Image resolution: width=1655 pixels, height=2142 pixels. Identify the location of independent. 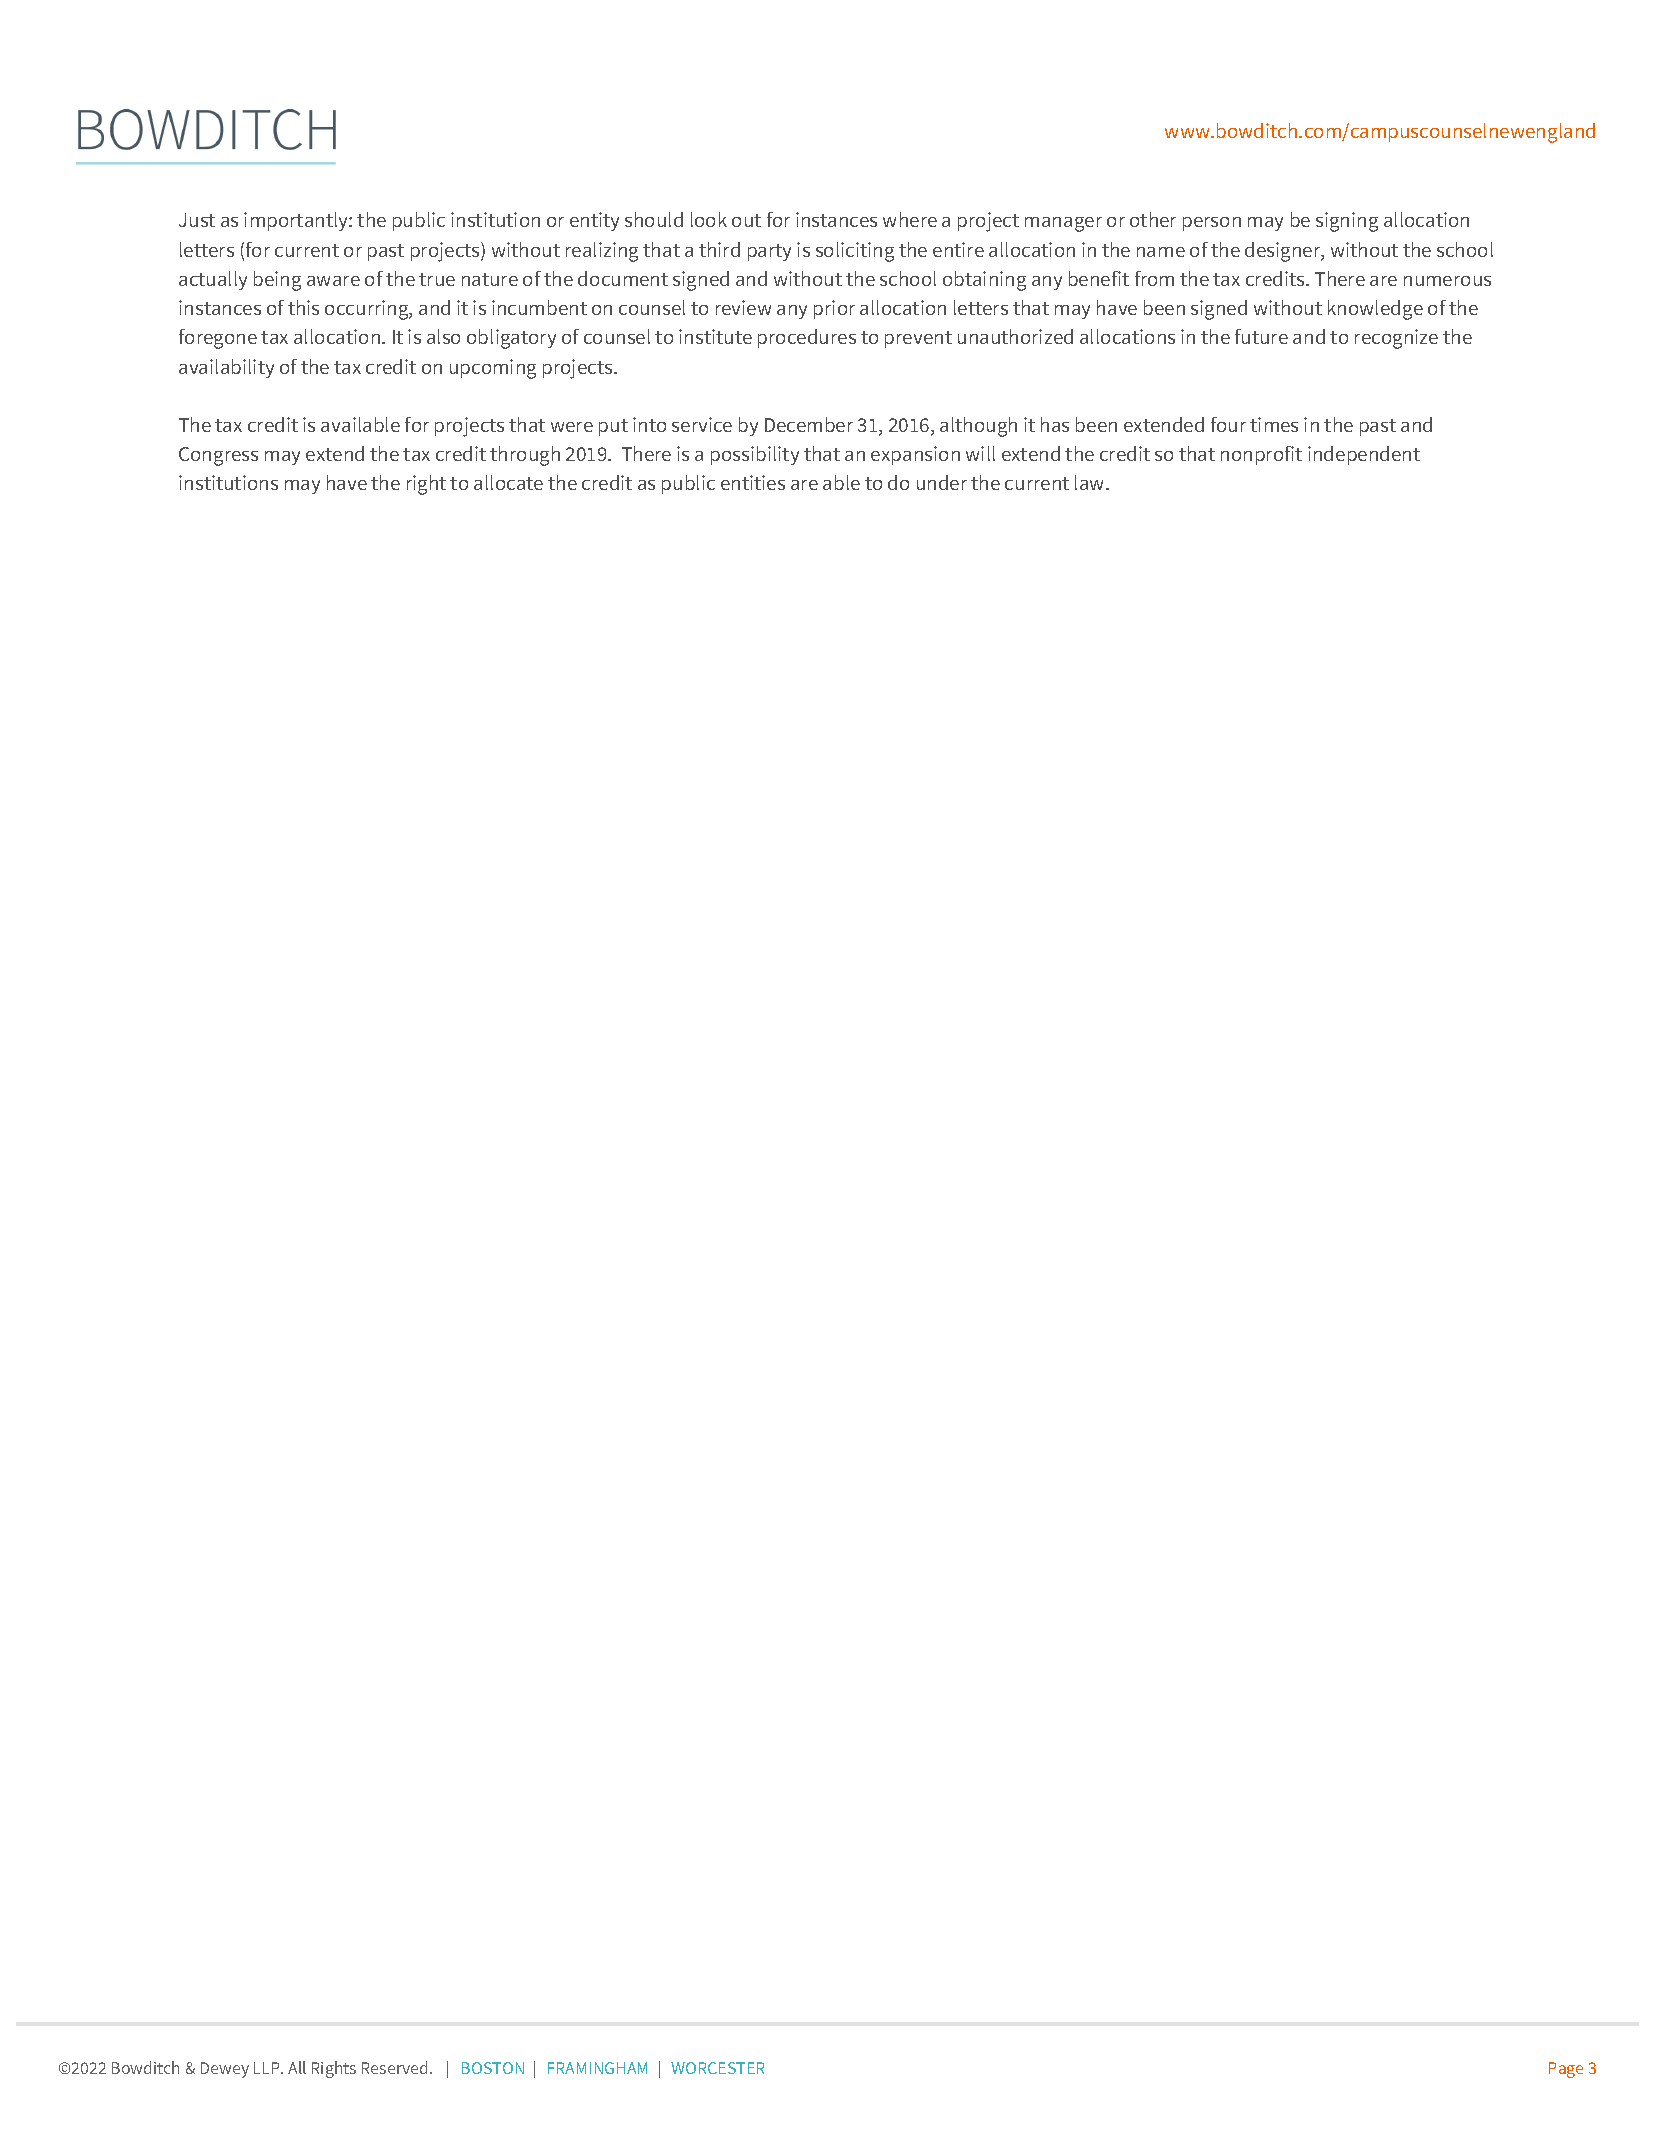
(1364, 455).
